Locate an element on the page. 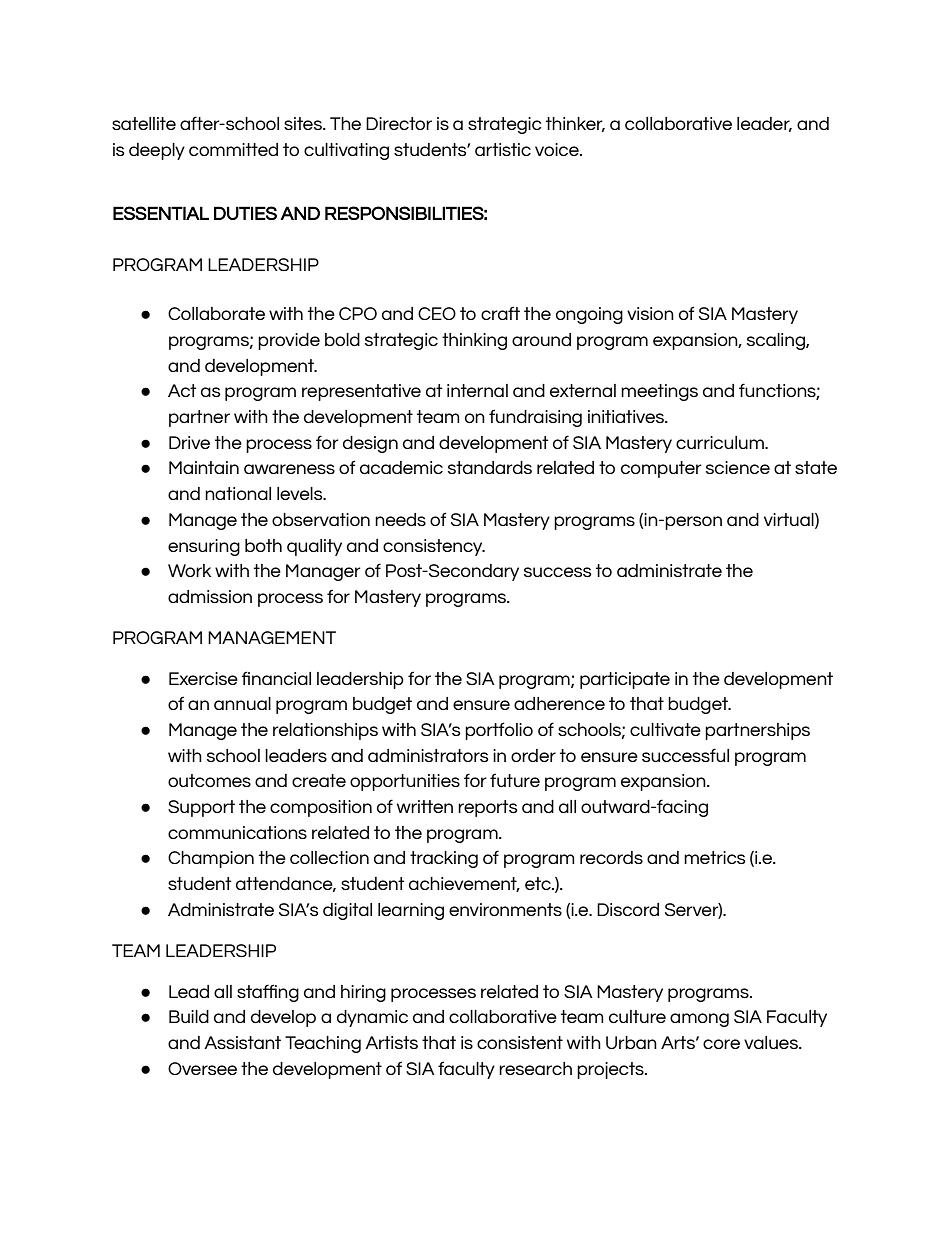 The width and height of the image is (952, 1233). core is located at coordinates (721, 1044).
